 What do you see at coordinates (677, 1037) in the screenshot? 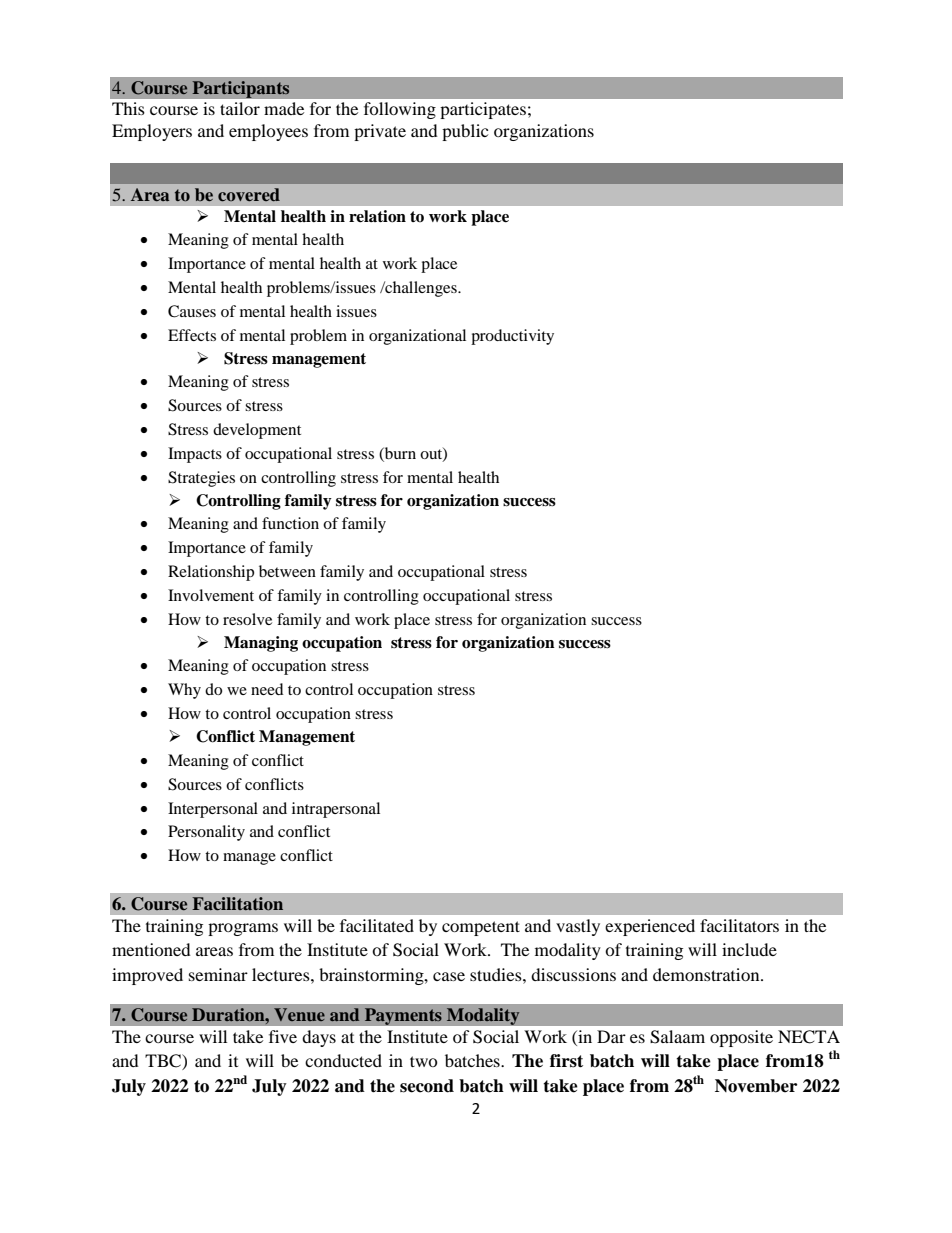
I see `Salaam` at bounding box center [677, 1037].
